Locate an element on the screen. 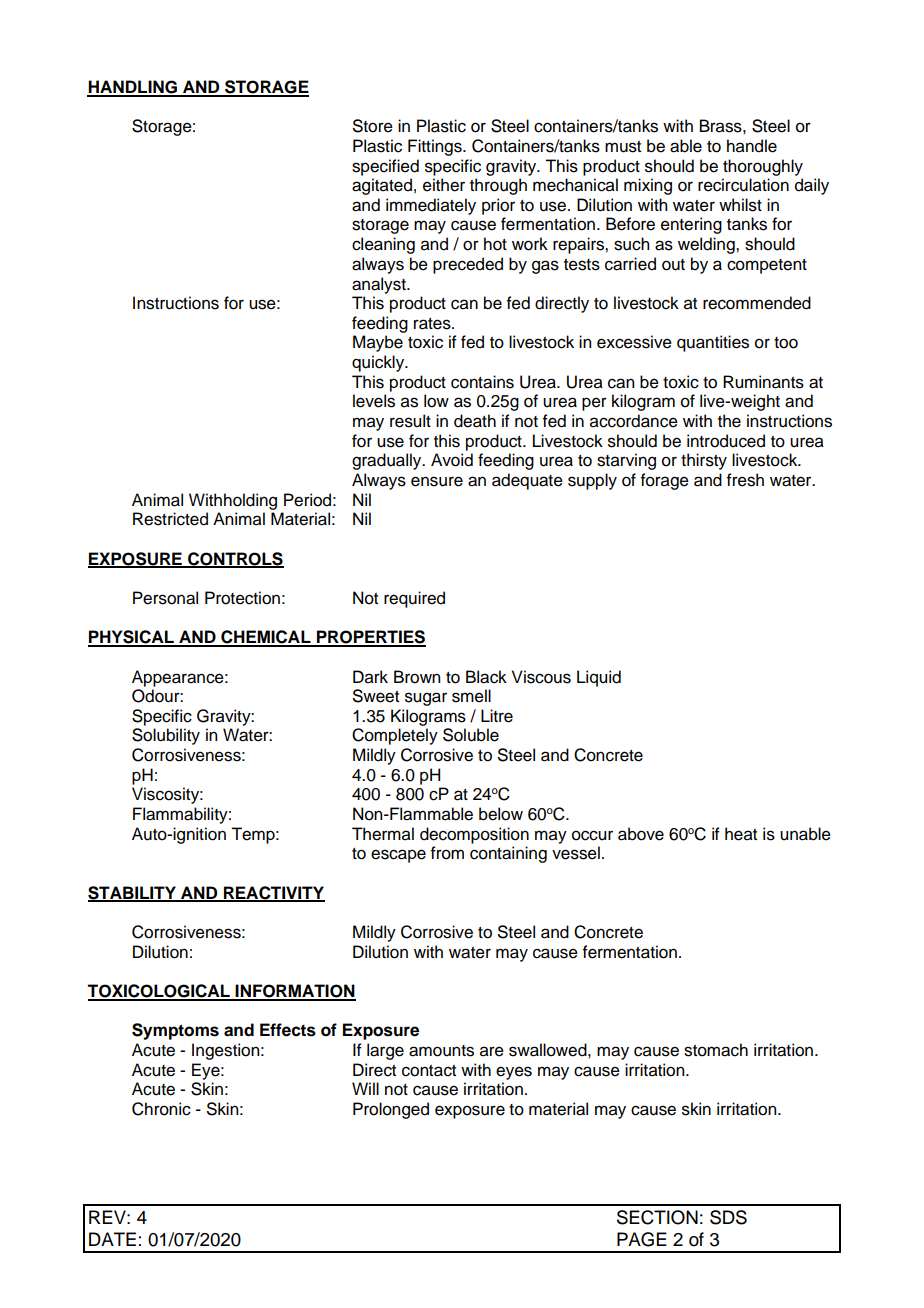 The image size is (924, 1308). heat is located at coordinates (741, 834).
